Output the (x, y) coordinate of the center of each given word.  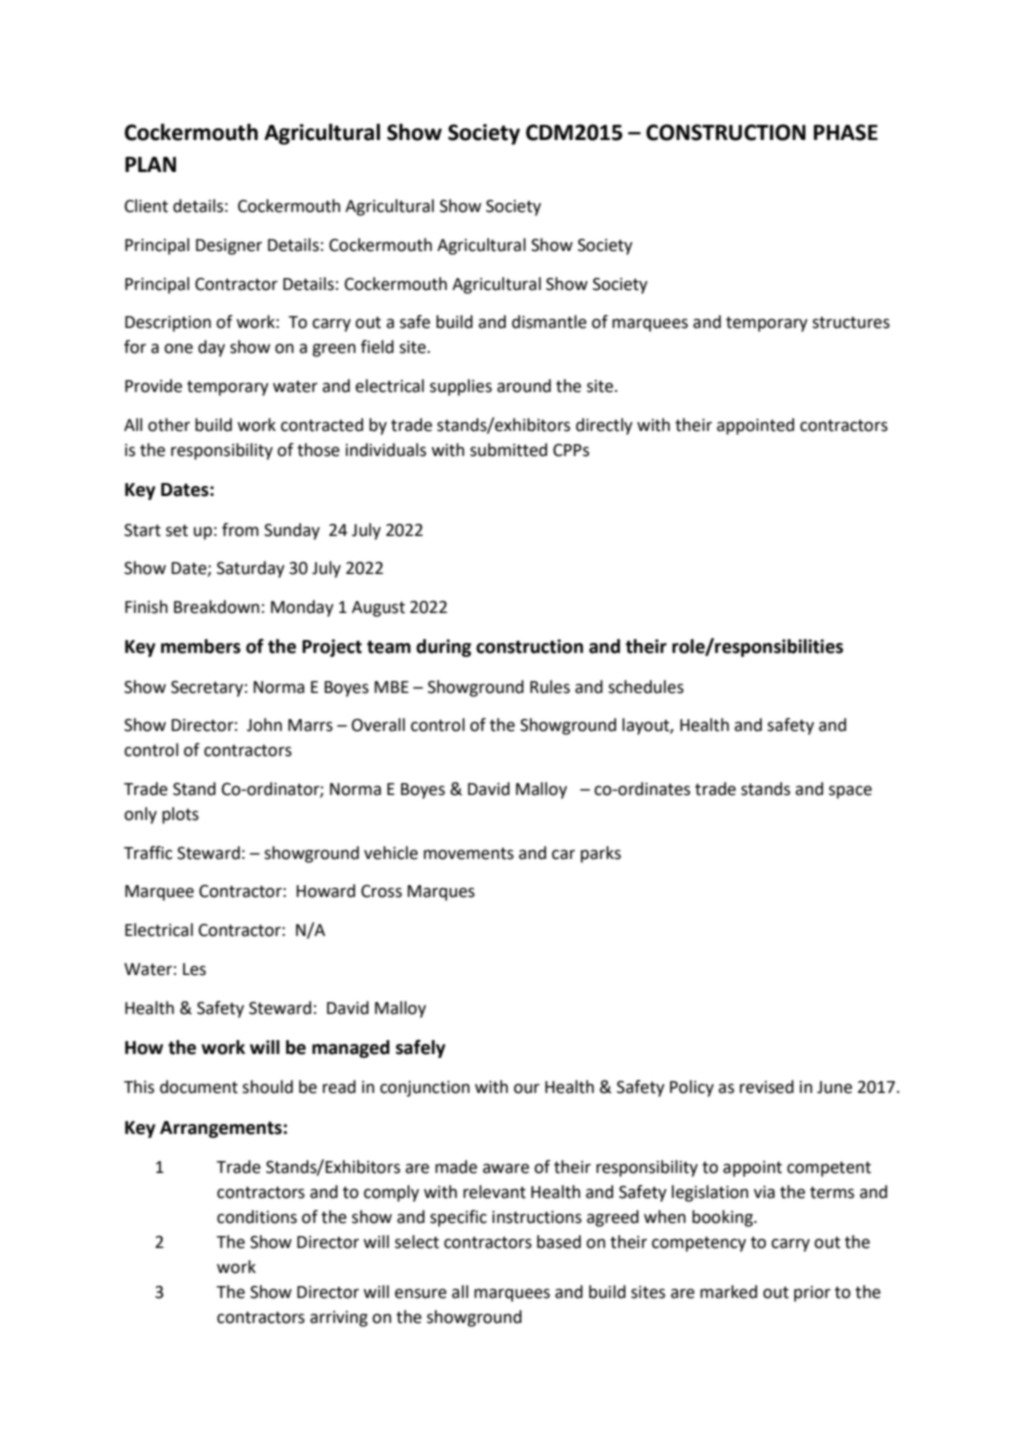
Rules (550, 687)
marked (728, 1292)
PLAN (150, 164)
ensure (421, 1293)
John (264, 725)
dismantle (549, 322)
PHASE (846, 132)
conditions (257, 1217)
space (850, 792)
